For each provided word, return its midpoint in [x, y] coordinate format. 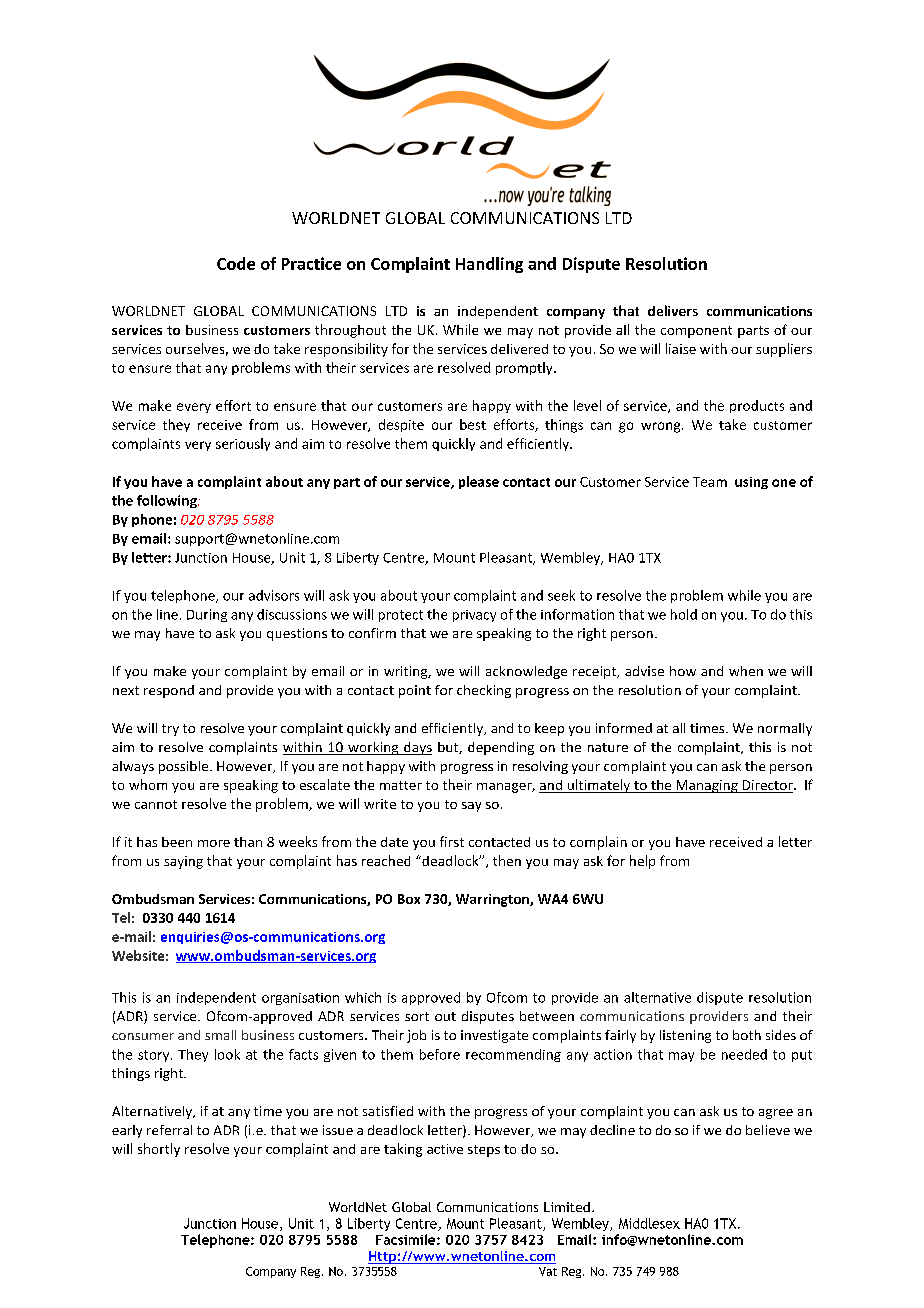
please [479, 482]
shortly [159, 1150]
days [417, 748]
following [168, 501]
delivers [673, 310]
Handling [489, 265]
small [220, 1035]
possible [185, 767]
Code [236, 263]
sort [417, 1016]
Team [710, 482]
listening [685, 1036]
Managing [707, 786]
